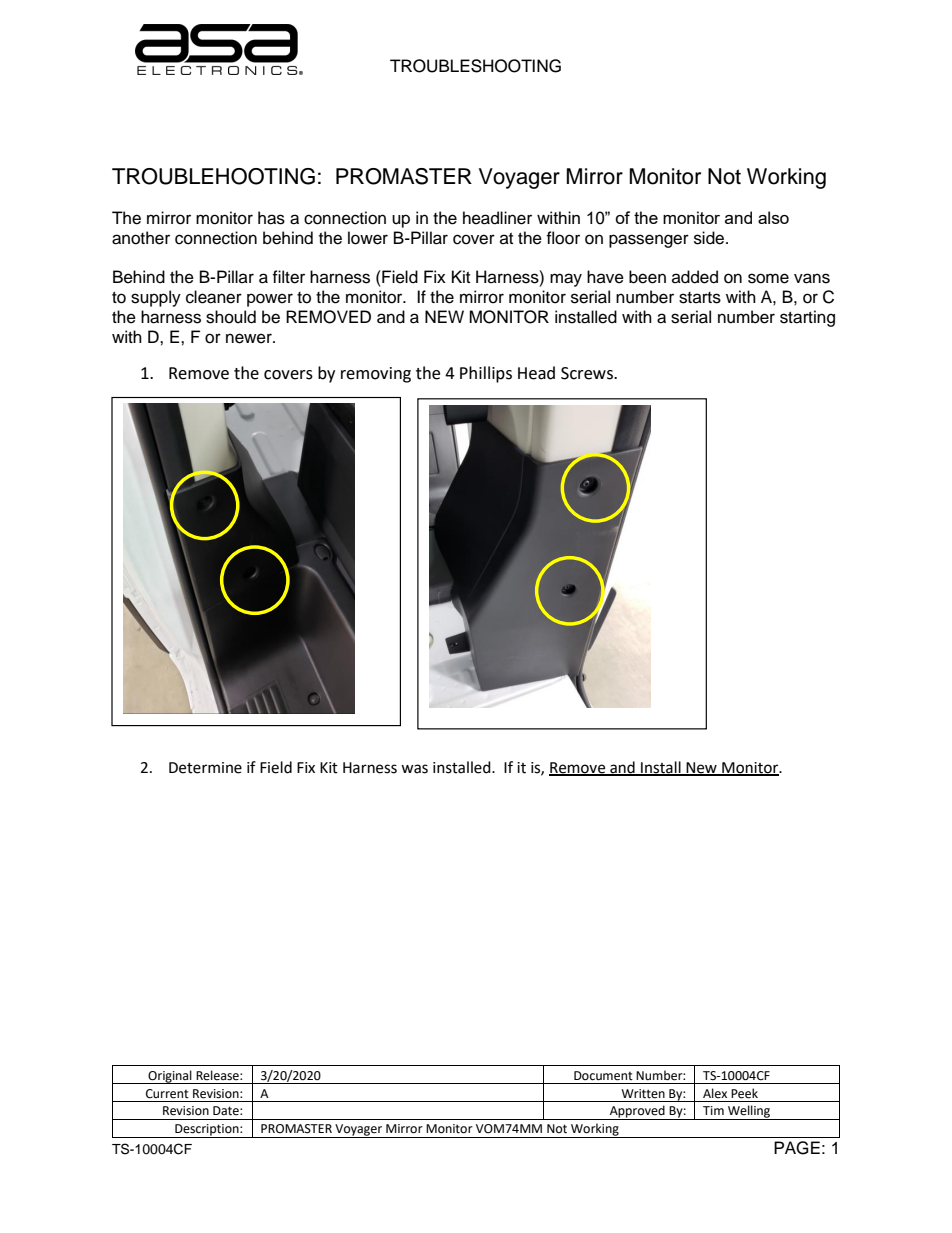 Image resolution: width=952 pixels, height=1233 pixels. Describe the element at coordinates (603, 1076) in the screenshot. I see `Document` at that location.
